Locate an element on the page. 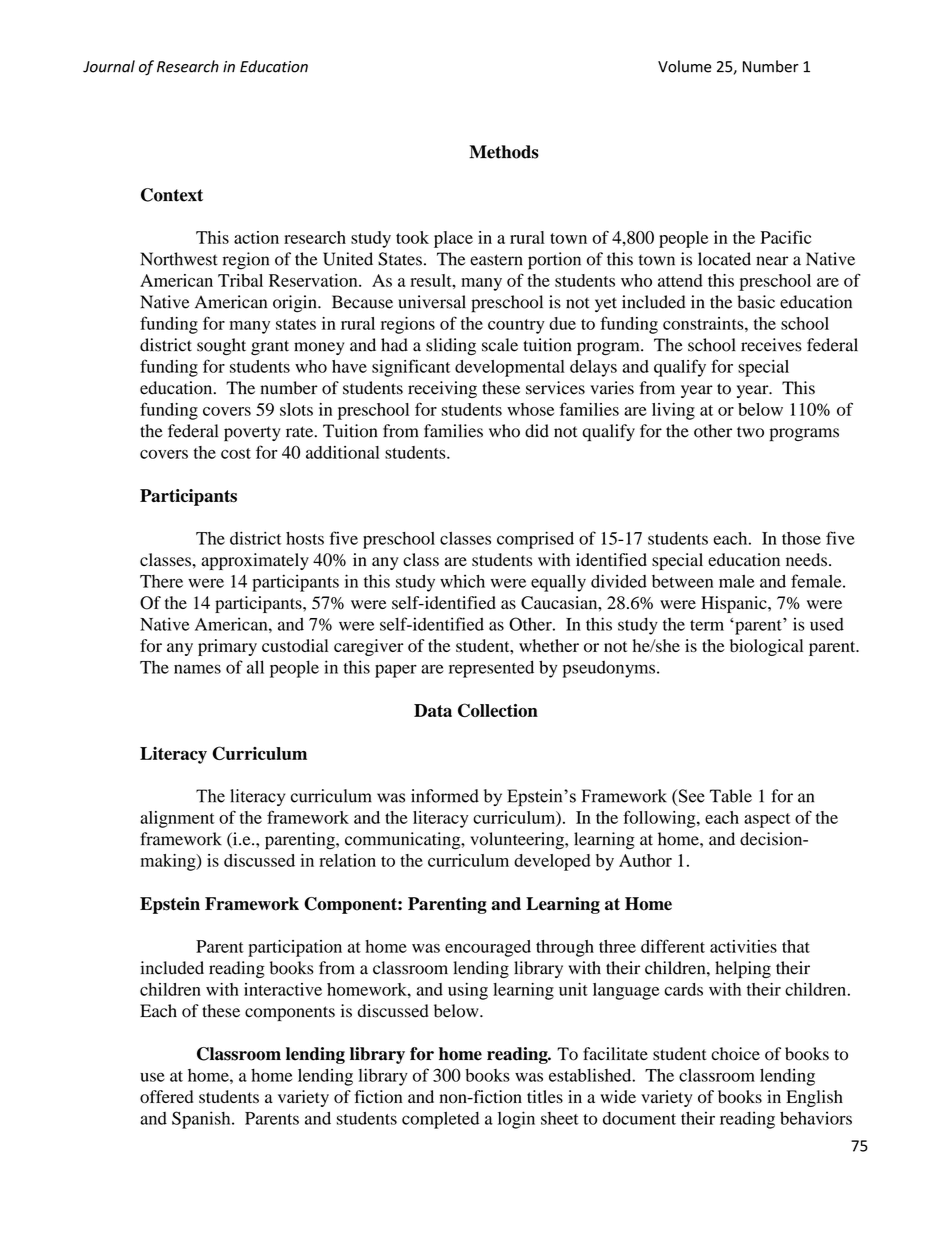  offered is located at coordinates (166, 1097).
